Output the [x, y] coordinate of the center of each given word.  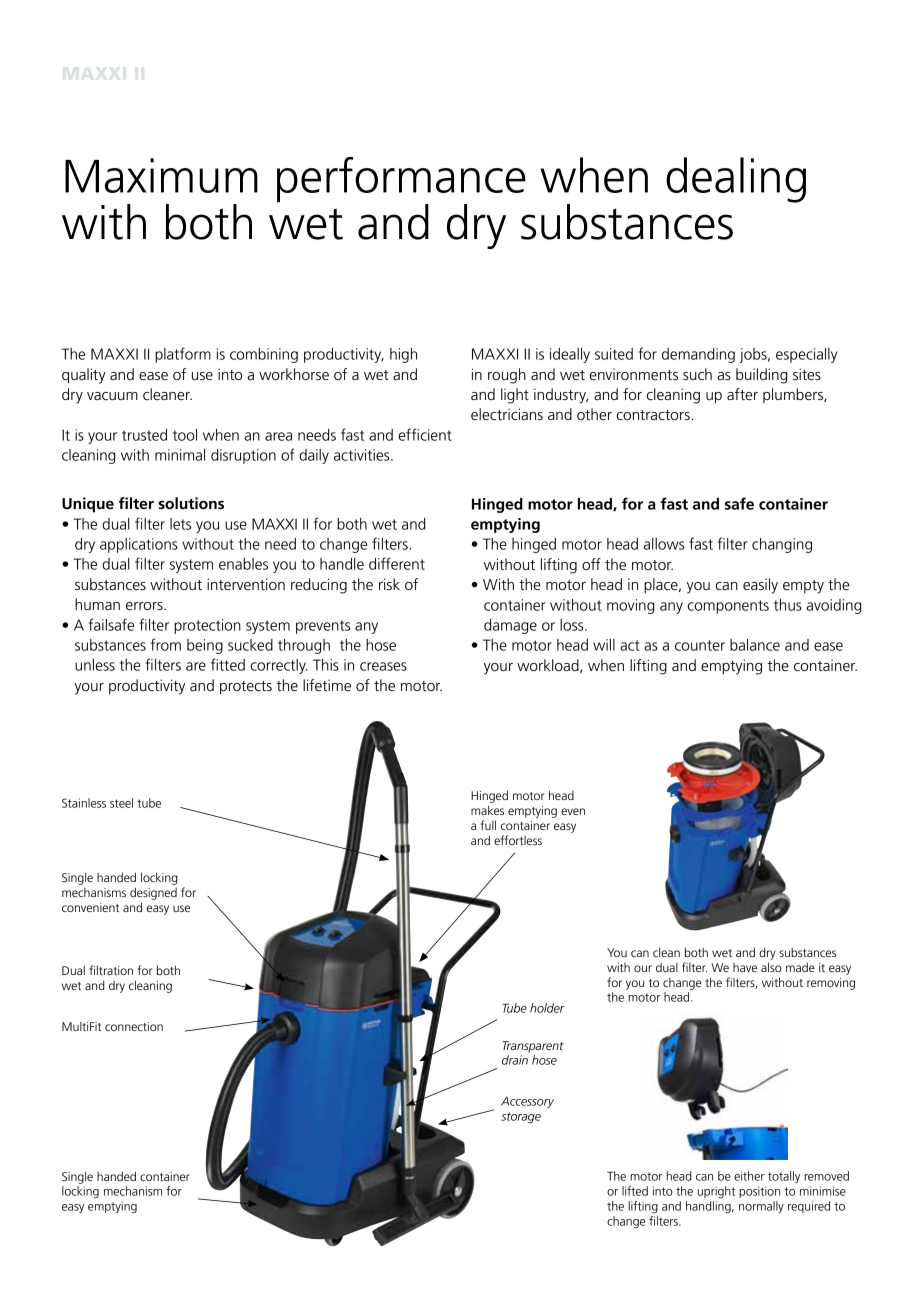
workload [549, 666]
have [745, 967]
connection [134, 1026]
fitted [228, 664]
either [749, 1176]
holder [547, 1008]
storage [521, 1117]
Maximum [161, 175]
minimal [180, 455]
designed [153, 893]
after [742, 394]
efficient [425, 434]
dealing [736, 180]
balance [755, 645]
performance [401, 181]
